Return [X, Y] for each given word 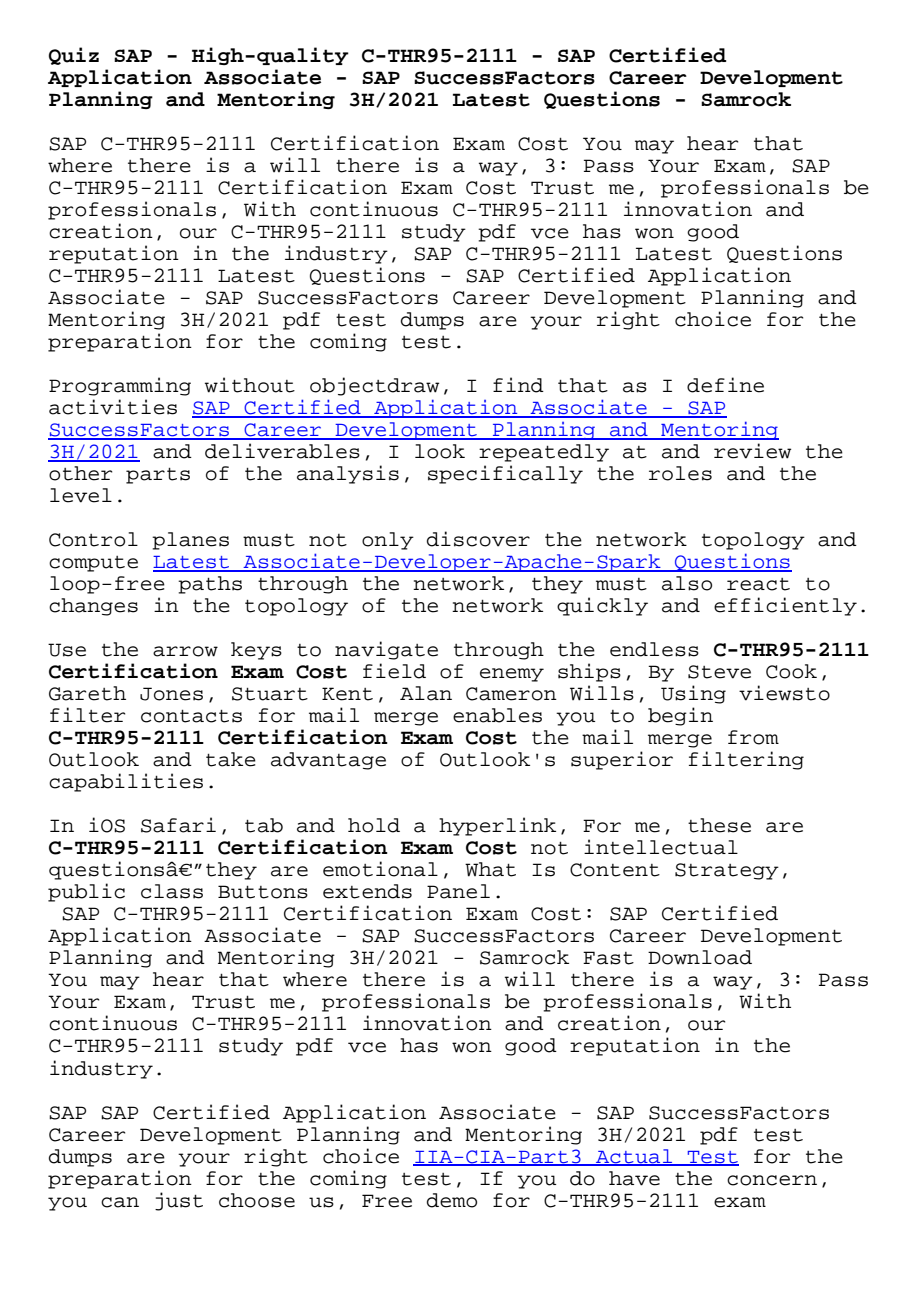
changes [93, 607]
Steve [719, 672]
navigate [386, 650]
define [725, 385]
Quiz [74, 56]
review [752, 451]
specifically [505, 474]
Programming [120, 386]
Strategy [727, 871]
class [172, 891]
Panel [458, 891]
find [518, 385]
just [179, 1201]
